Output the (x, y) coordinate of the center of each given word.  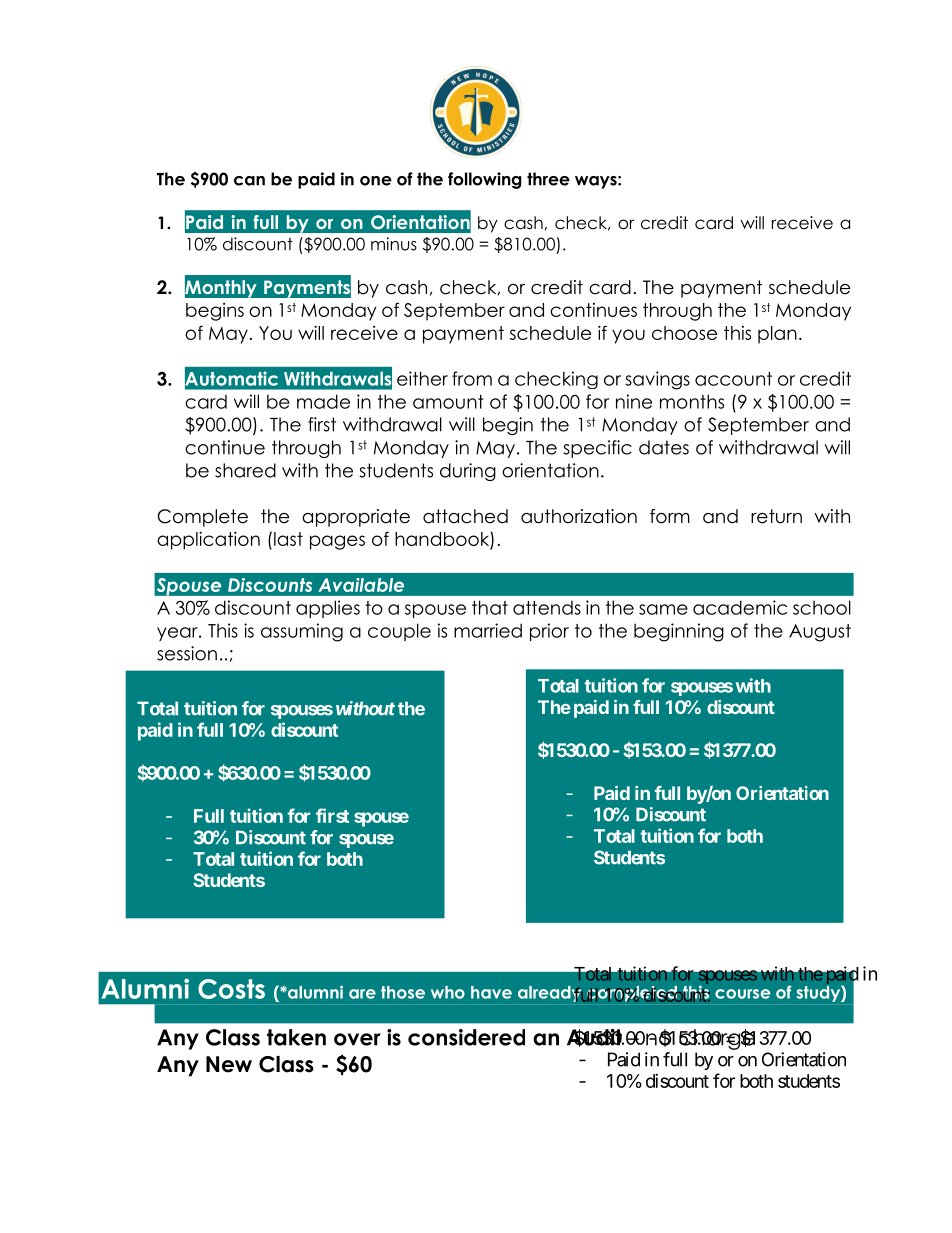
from (472, 378)
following (484, 180)
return (776, 516)
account (733, 379)
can (249, 181)
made (323, 401)
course (742, 994)
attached (465, 516)
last (288, 539)
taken (296, 1037)
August (820, 633)
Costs (231, 989)
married (488, 630)
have (491, 992)
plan (777, 335)
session (187, 653)
